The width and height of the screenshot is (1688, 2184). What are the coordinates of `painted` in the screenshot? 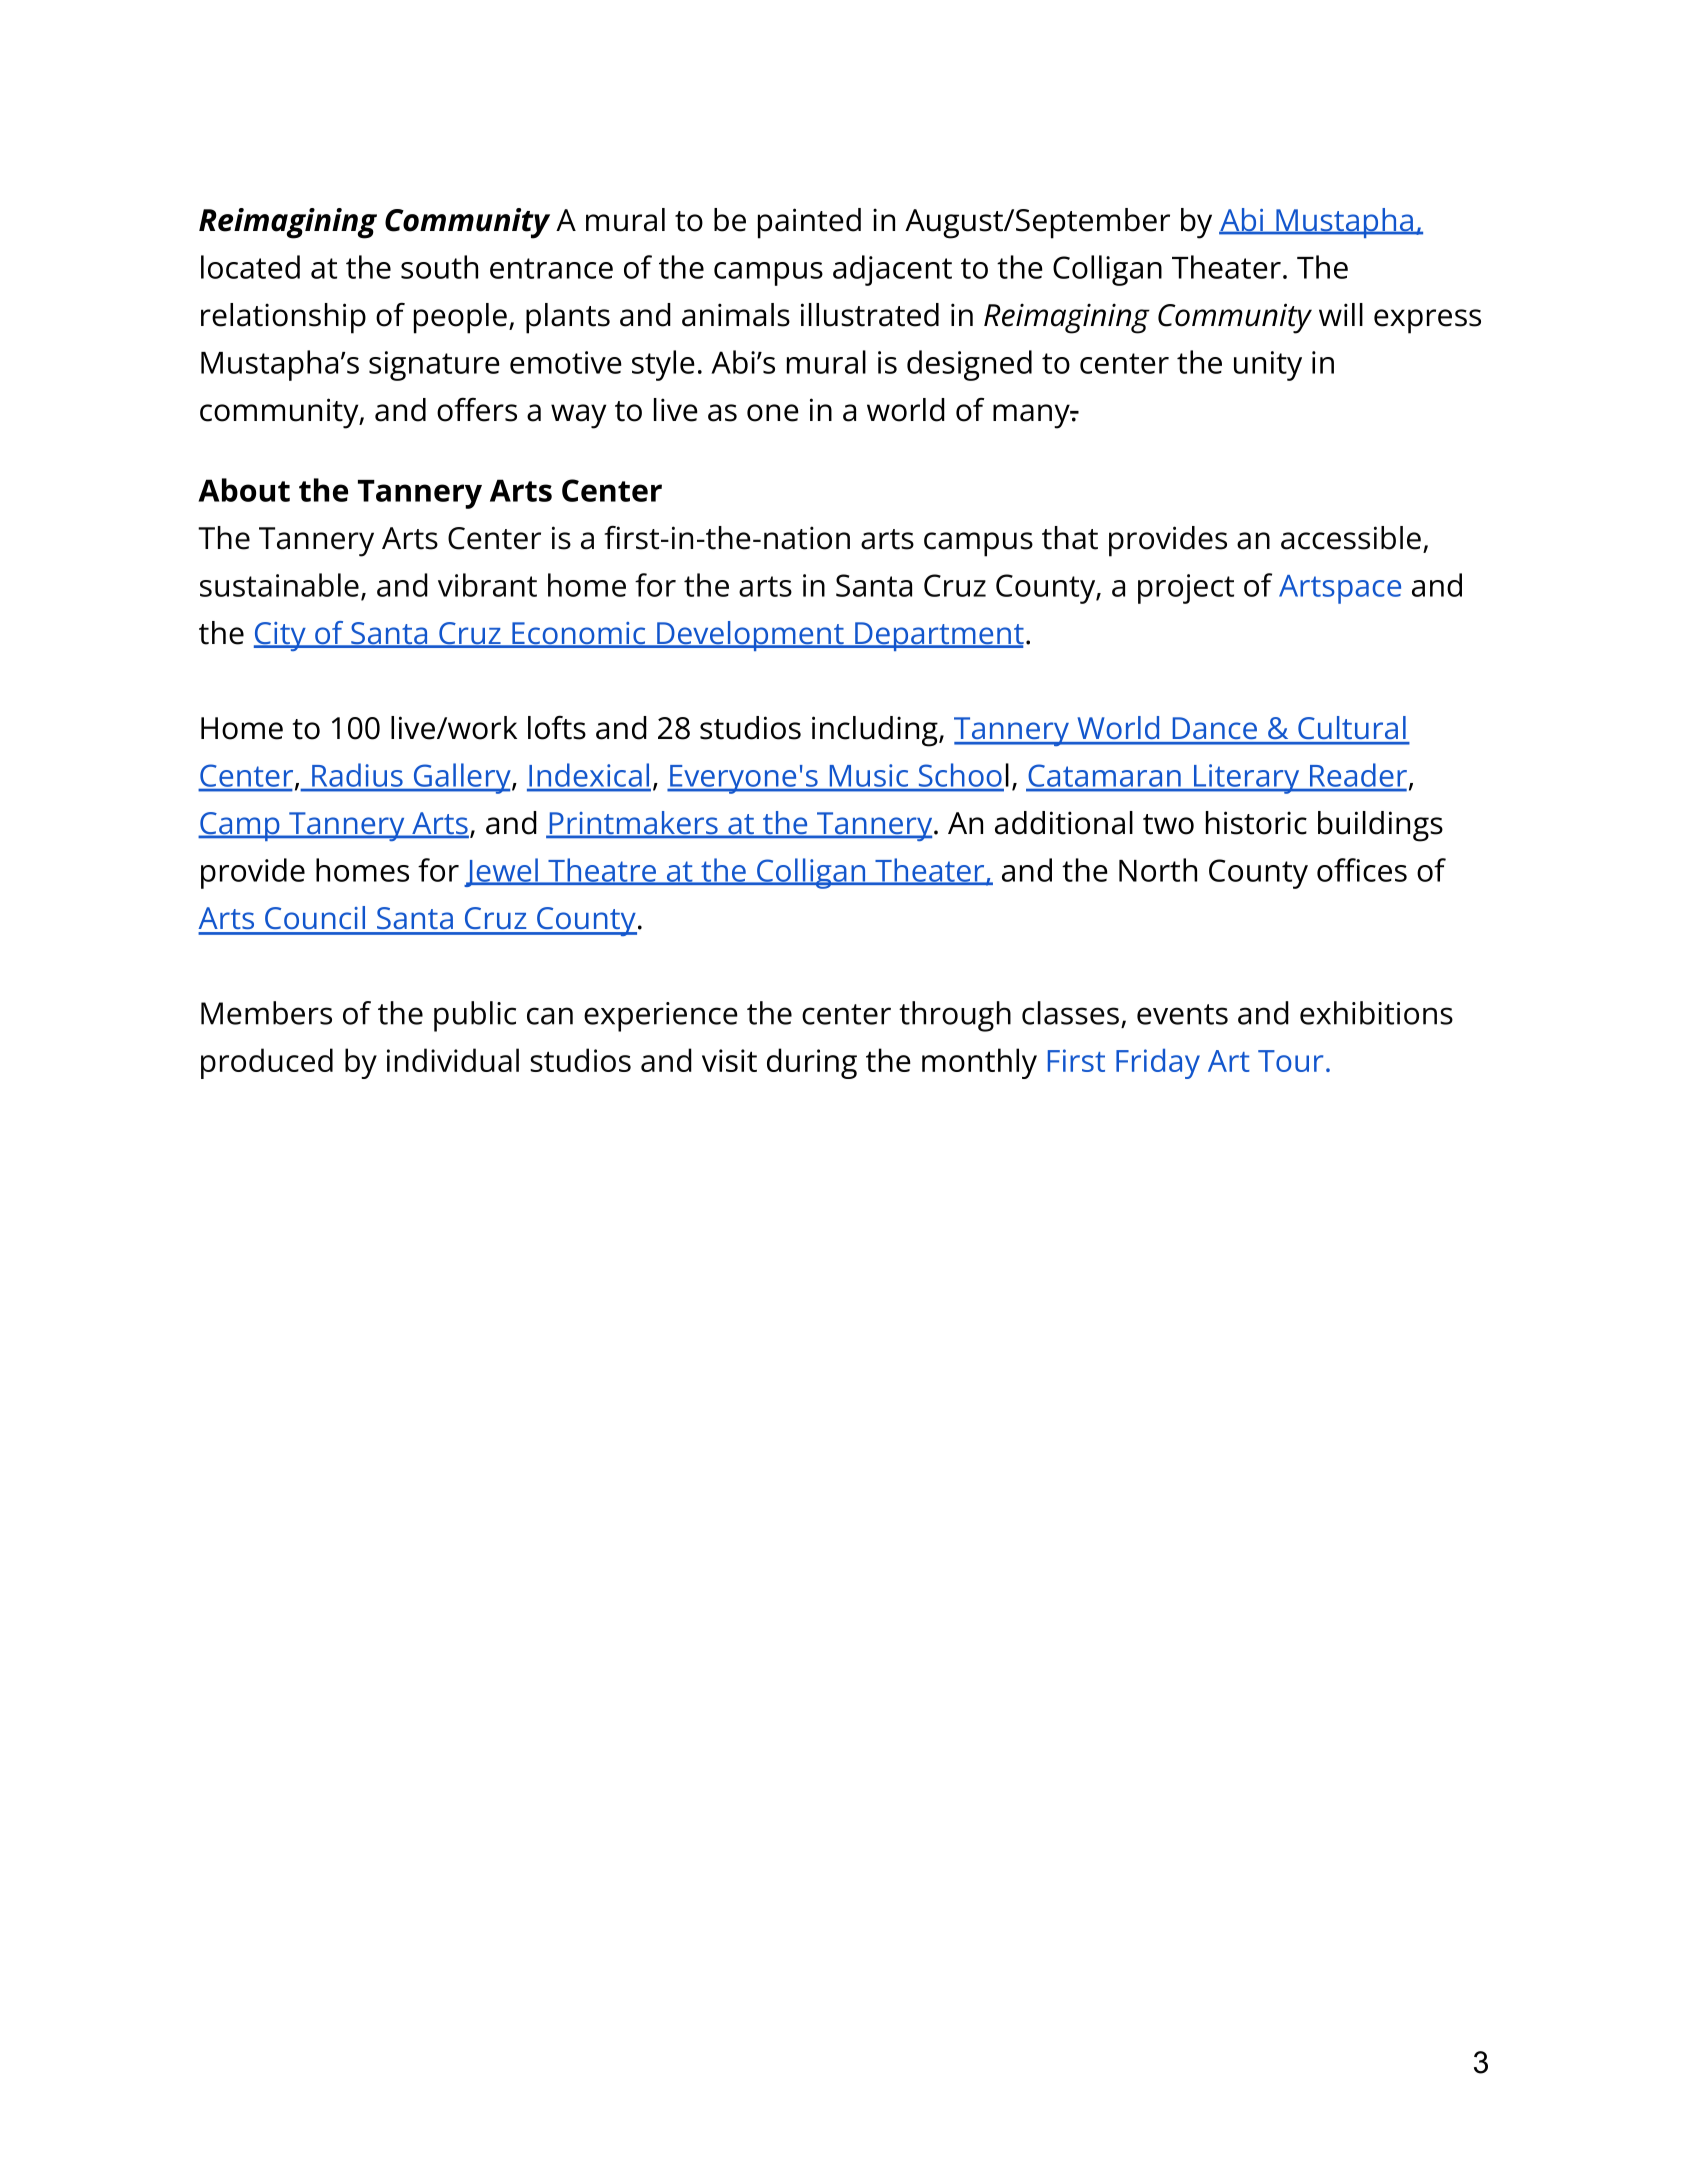 It's located at (809, 223).
